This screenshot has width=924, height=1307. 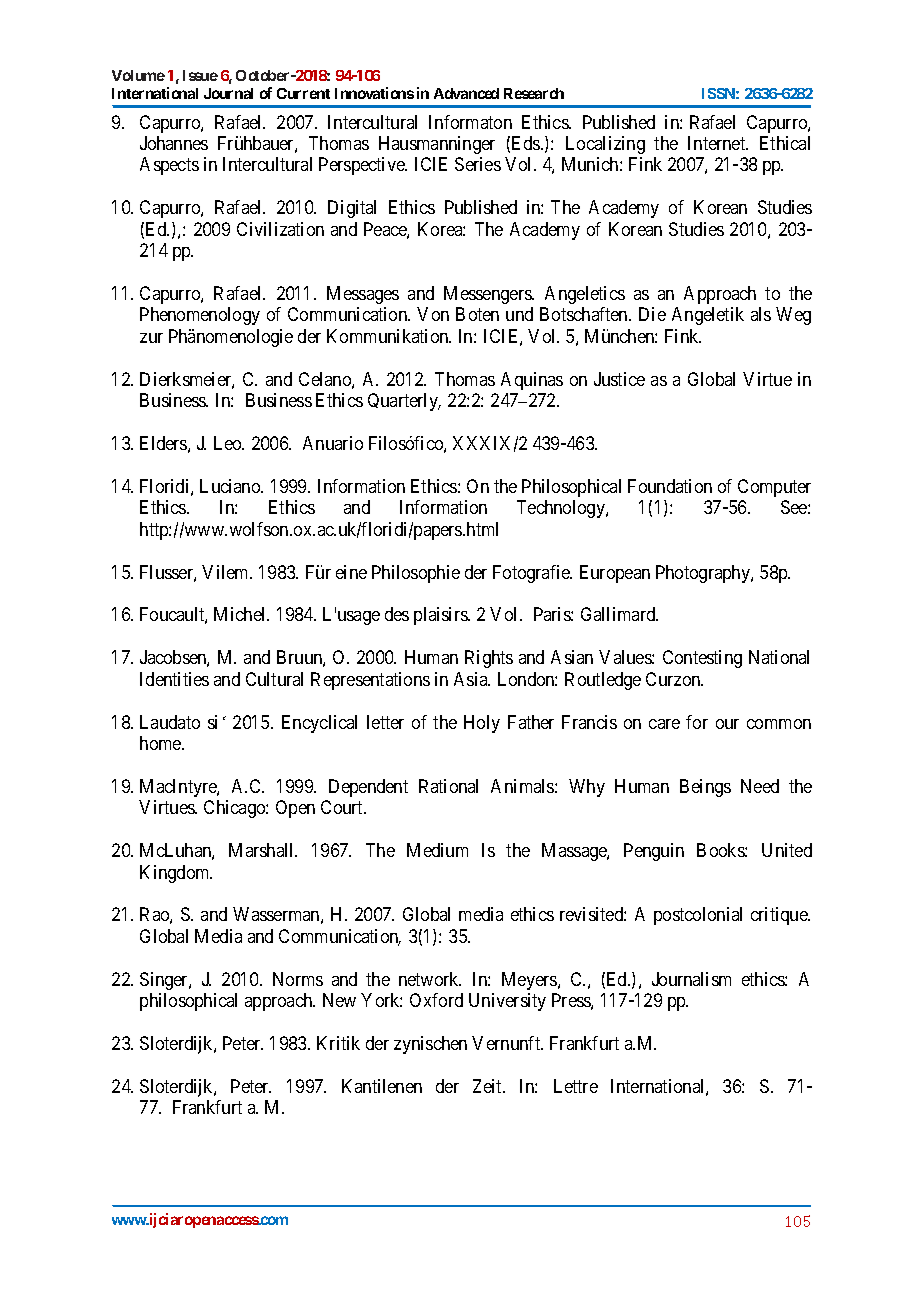 What do you see at coordinates (718, 143) in the screenshot?
I see `Internet` at bounding box center [718, 143].
